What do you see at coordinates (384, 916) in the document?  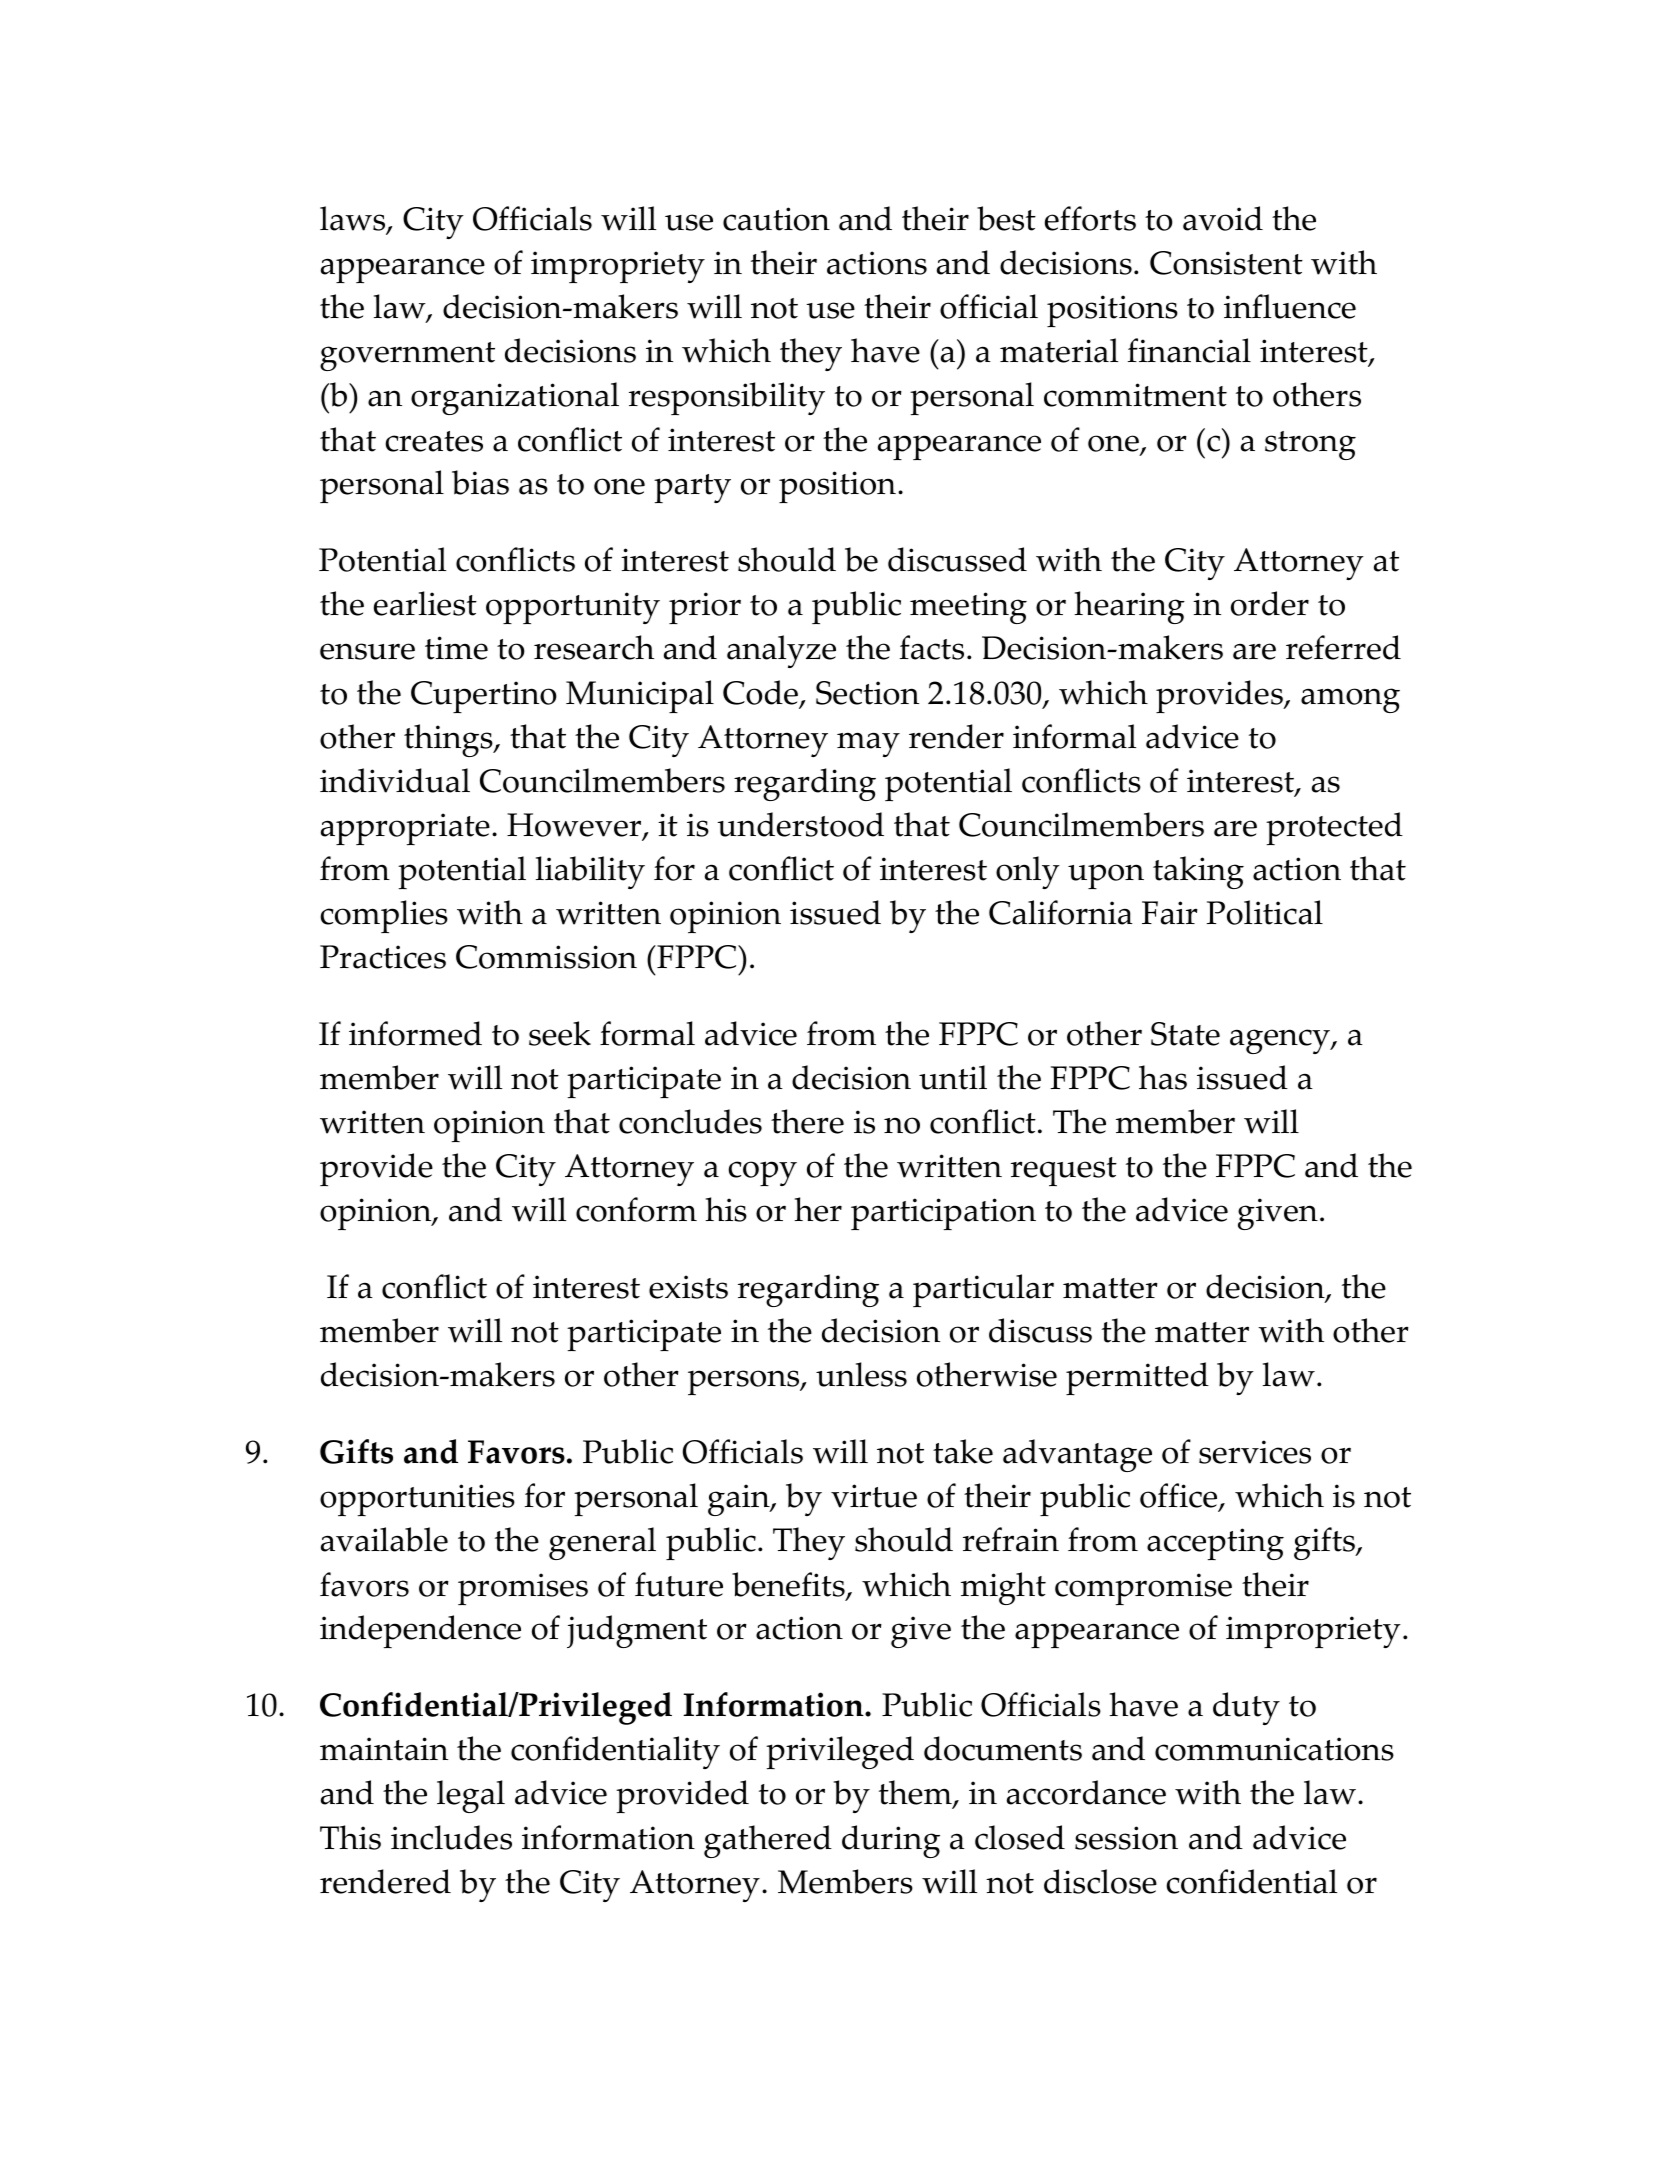 I see `complies` at bounding box center [384, 916].
